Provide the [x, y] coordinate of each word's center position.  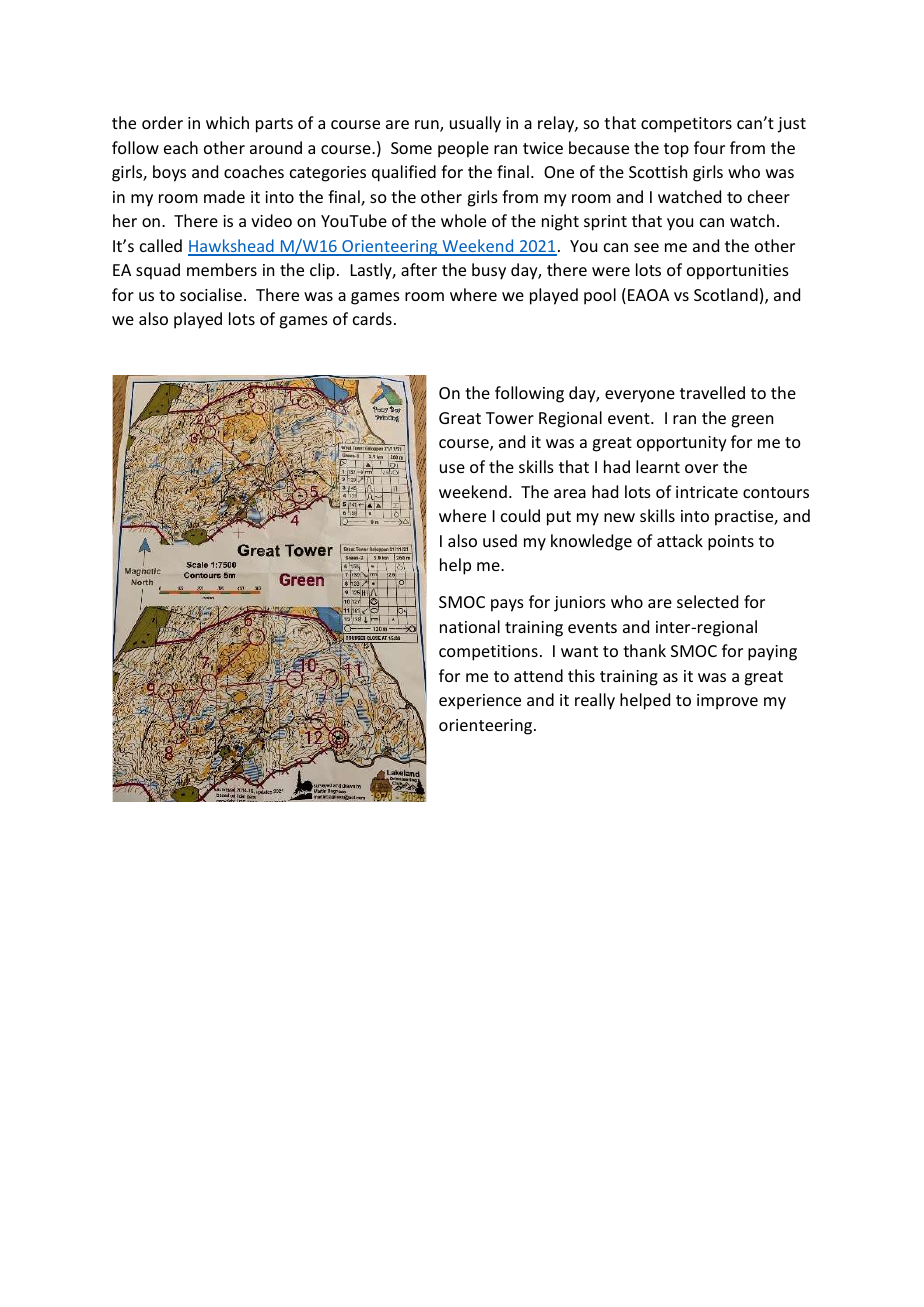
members [222, 269]
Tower [510, 418]
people [463, 149]
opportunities [738, 272]
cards [372, 318]
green [752, 421]
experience [480, 702]
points [731, 543]
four [709, 147]
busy [489, 271]
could [520, 515]
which [227, 122]
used [500, 540]
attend [538, 675]
